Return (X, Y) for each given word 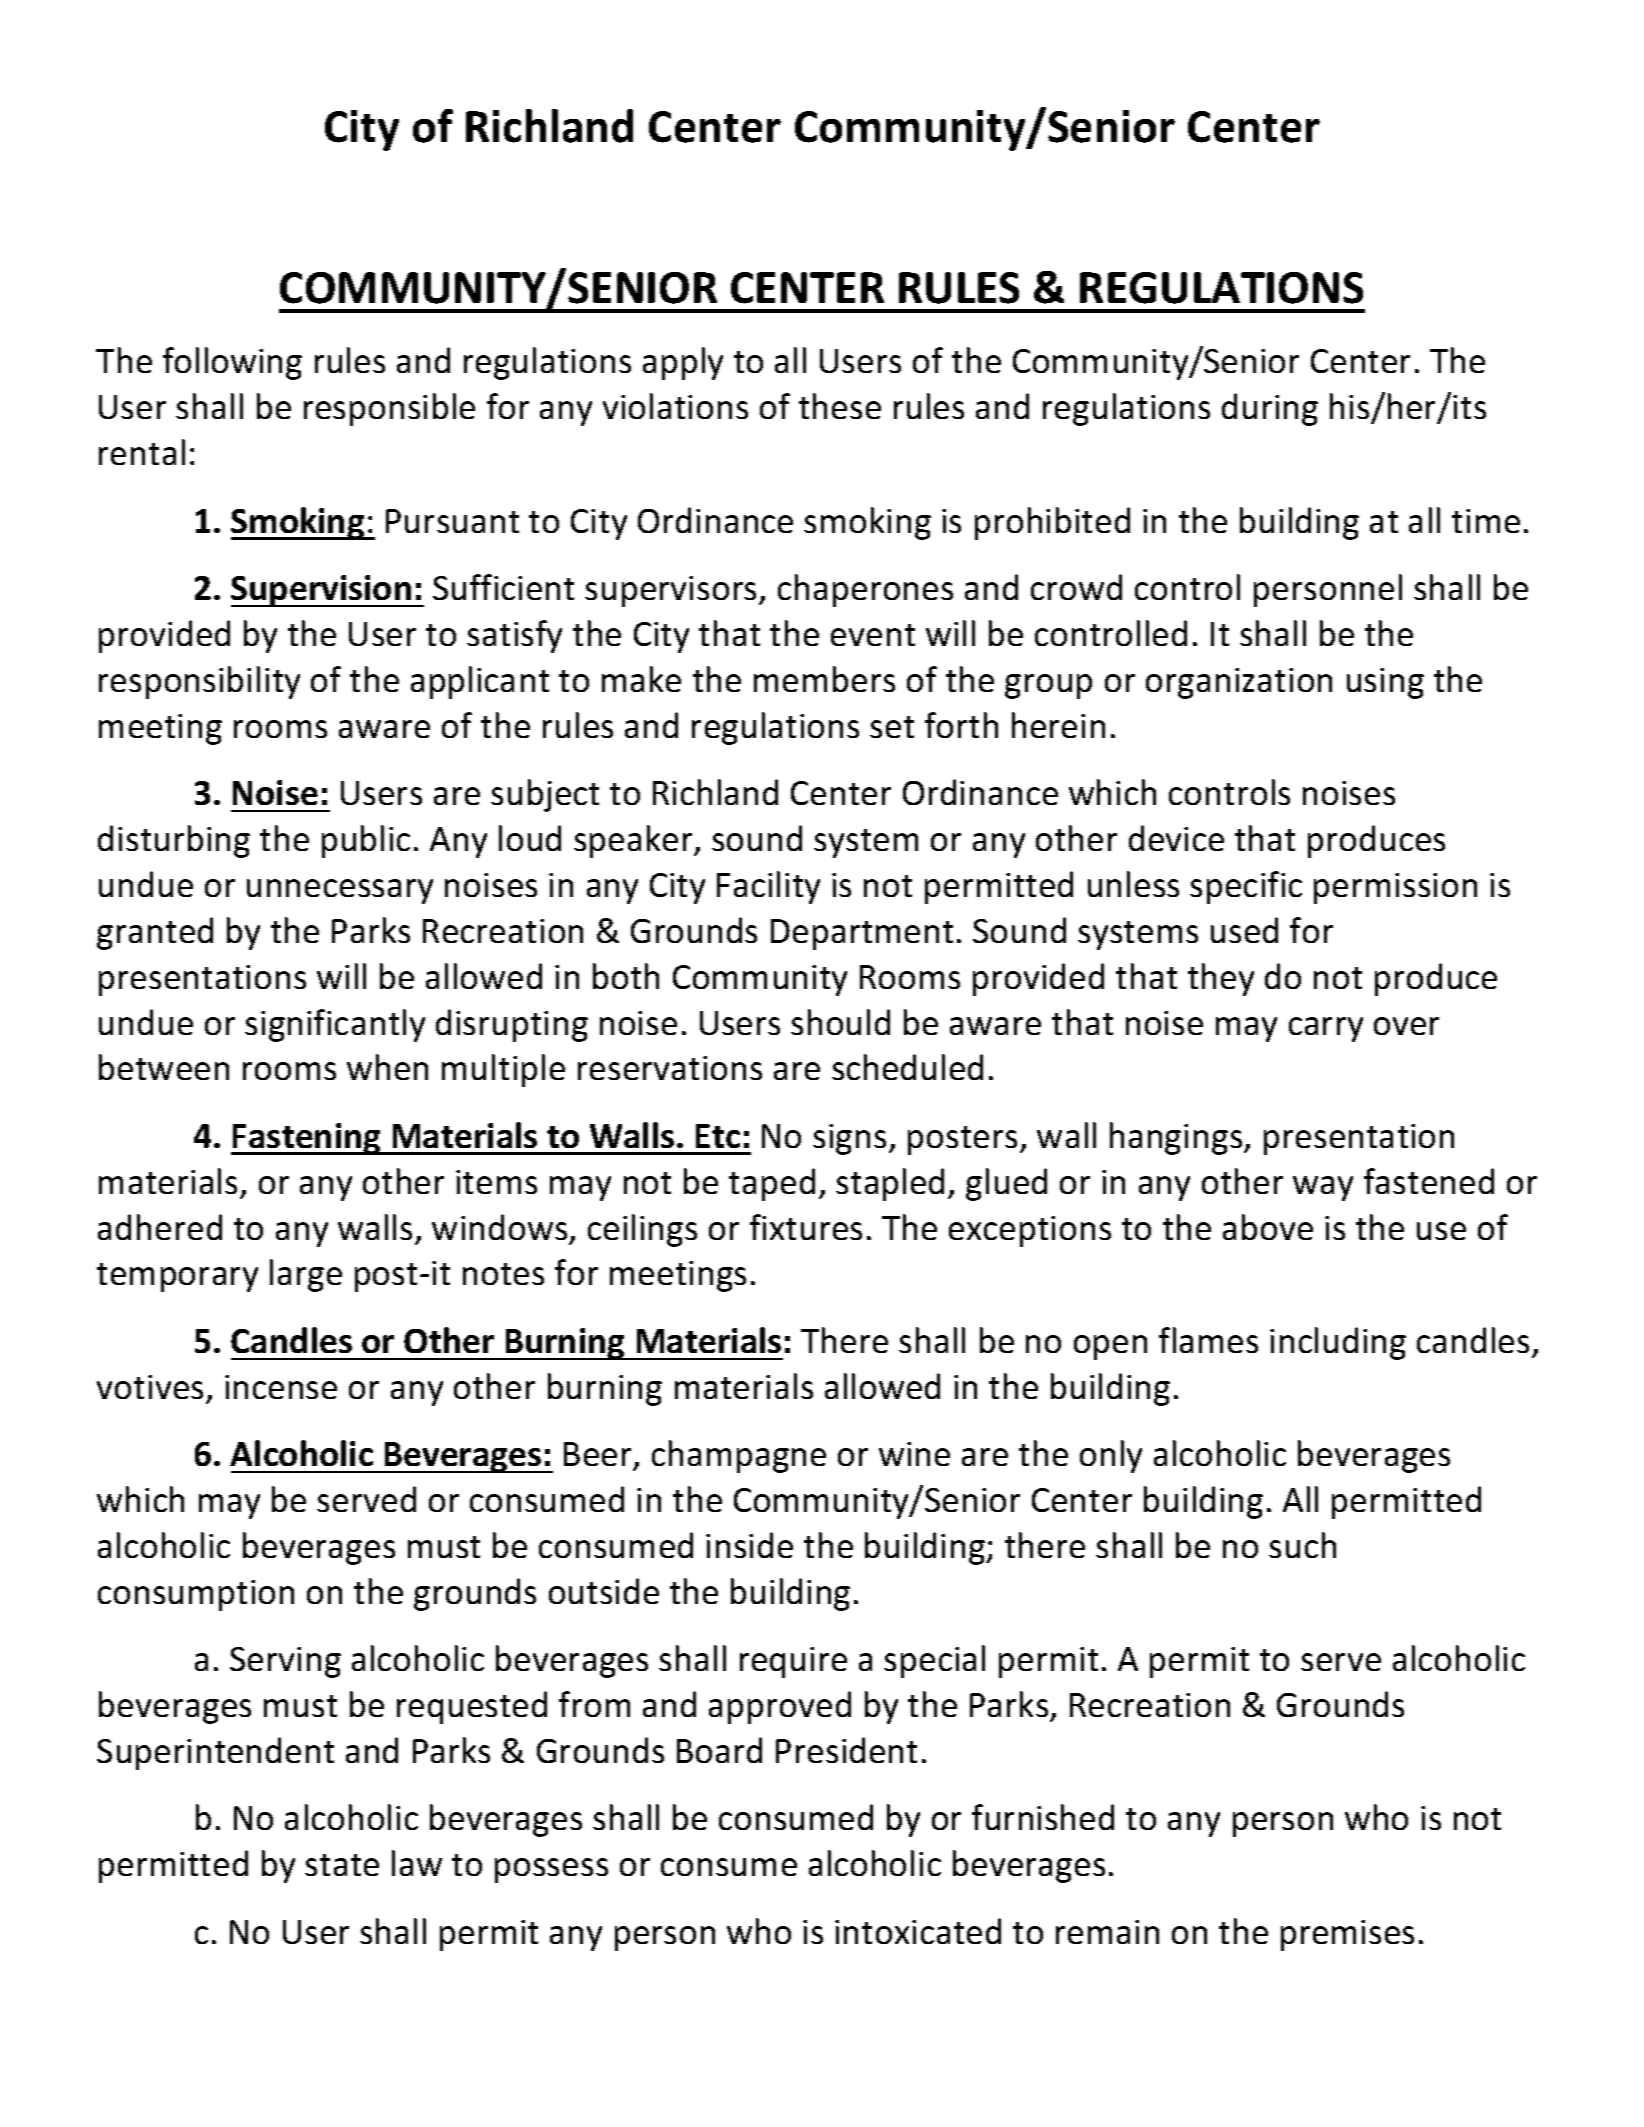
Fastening (307, 1139)
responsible (389, 409)
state (342, 1865)
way (1323, 1188)
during (1270, 409)
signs (849, 1139)
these (840, 406)
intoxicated (918, 1931)
